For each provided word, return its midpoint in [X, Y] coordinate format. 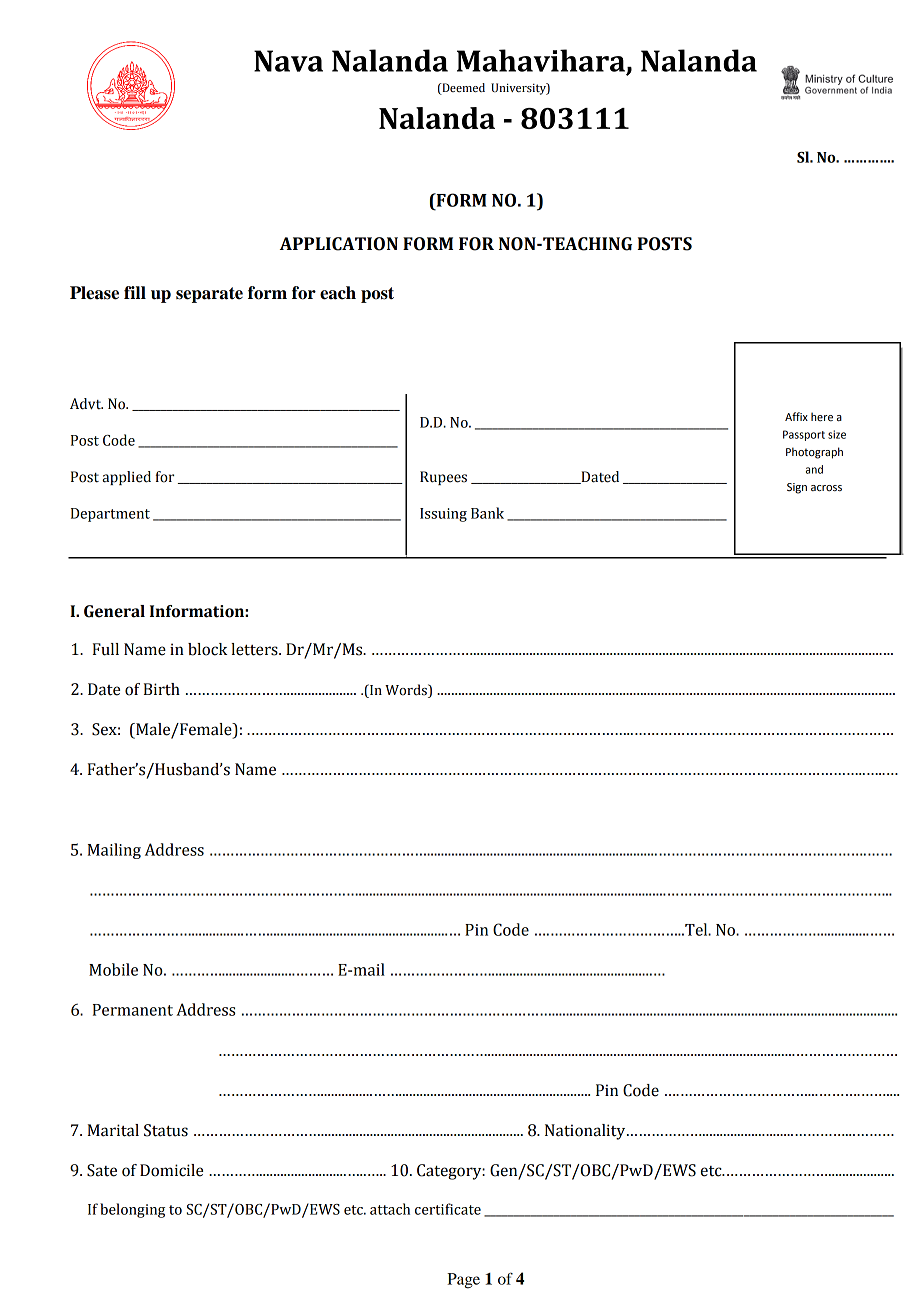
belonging [132, 1210]
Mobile [113, 969]
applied [126, 478]
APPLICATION [339, 244]
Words [407, 690]
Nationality [586, 1132]
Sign [797, 488]
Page [463, 1281]
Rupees [443, 478]
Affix [796, 416]
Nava [288, 61]
